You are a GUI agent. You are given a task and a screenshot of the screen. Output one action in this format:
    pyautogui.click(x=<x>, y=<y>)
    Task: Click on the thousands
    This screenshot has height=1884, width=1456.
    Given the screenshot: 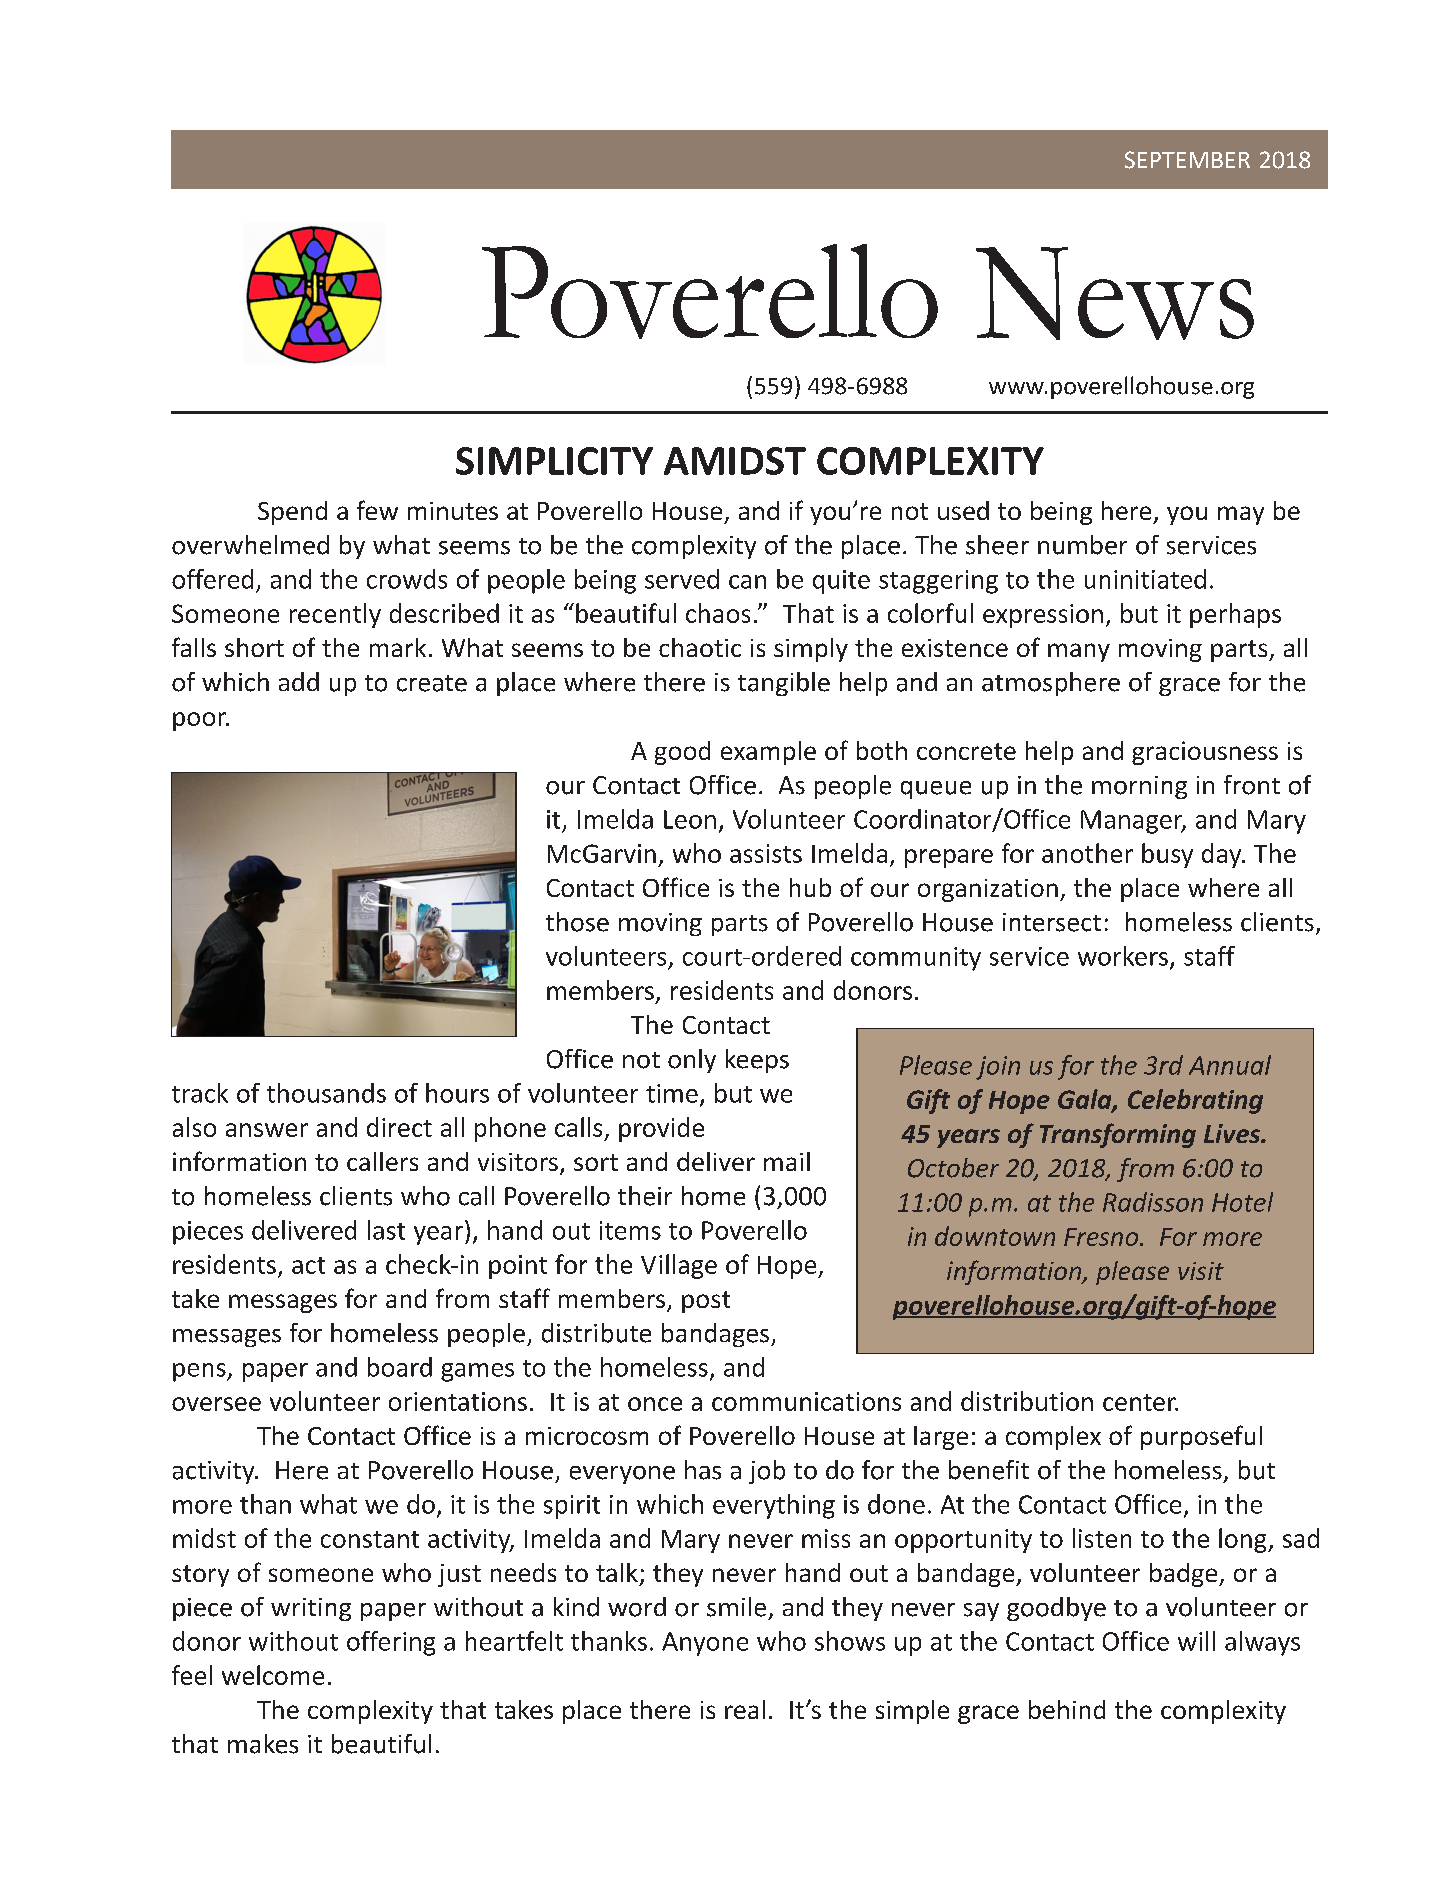 What is the action you would take?
    pyautogui.click(x=326, y=1093)
